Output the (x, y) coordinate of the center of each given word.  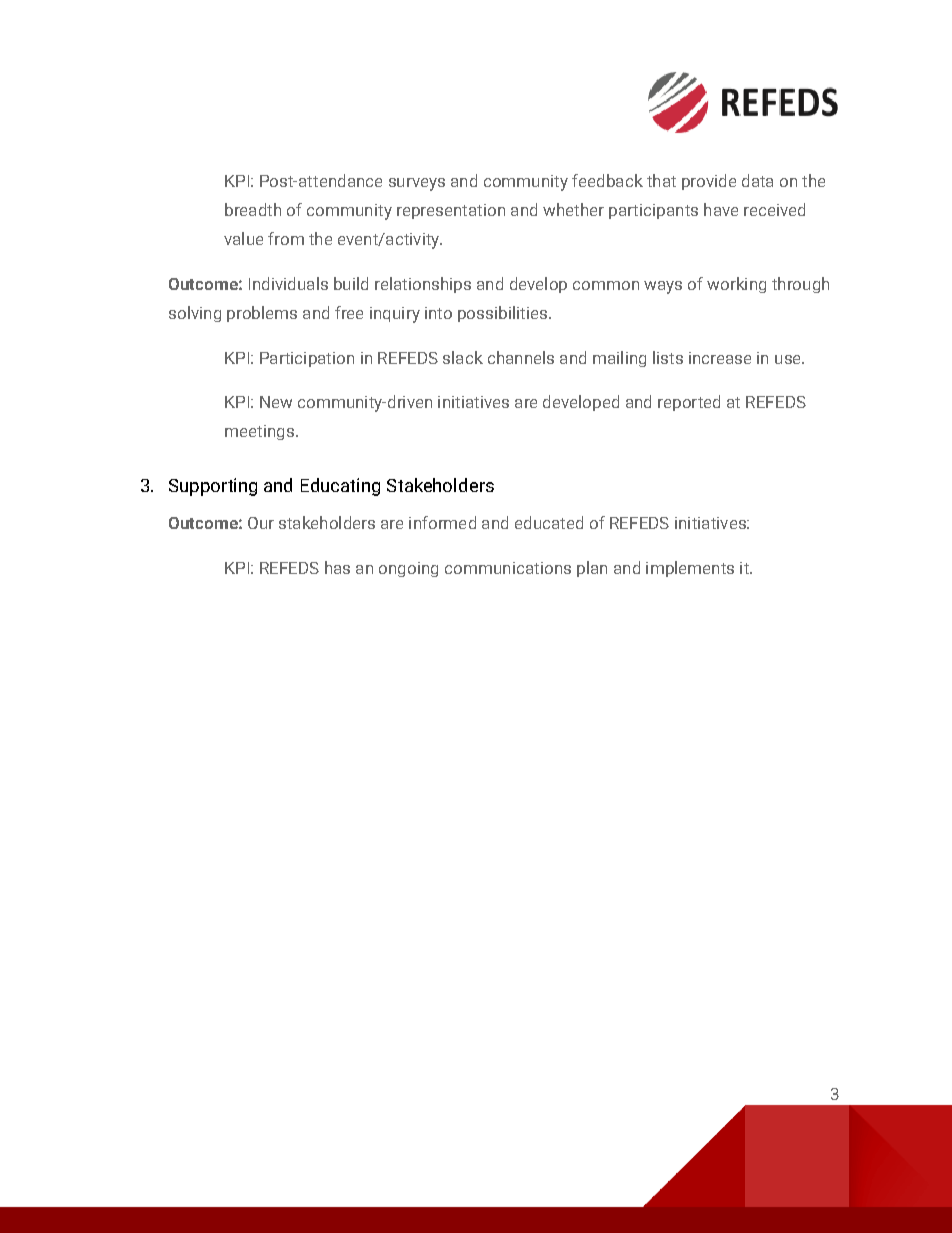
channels (521, 357)
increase (720, 358)
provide (709, 182)
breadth (253, 209)
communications (508, 568)
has (337, 567)
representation (451, 211)
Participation (307, 359)
